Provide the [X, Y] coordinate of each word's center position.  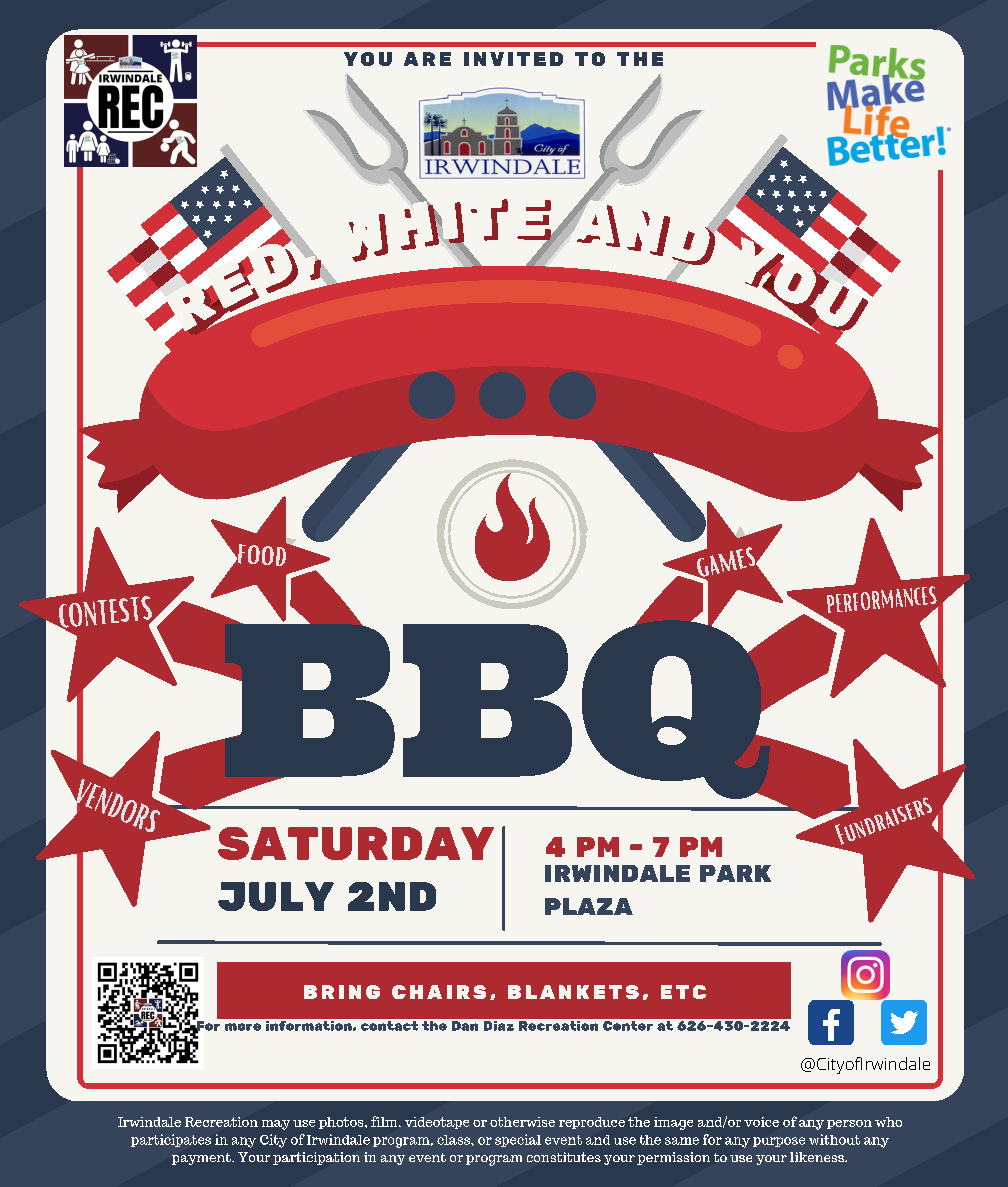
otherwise [522, 1122]
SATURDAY [356, 843]
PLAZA [589, 906]
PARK [735, 873]
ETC [683, 992]
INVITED [513, 59]
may [276, 1125]
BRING [342, 992]
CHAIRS [439, 992]
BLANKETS [573, 992]
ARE [427, 59]
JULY [276, 896]
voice [761, 1122]
